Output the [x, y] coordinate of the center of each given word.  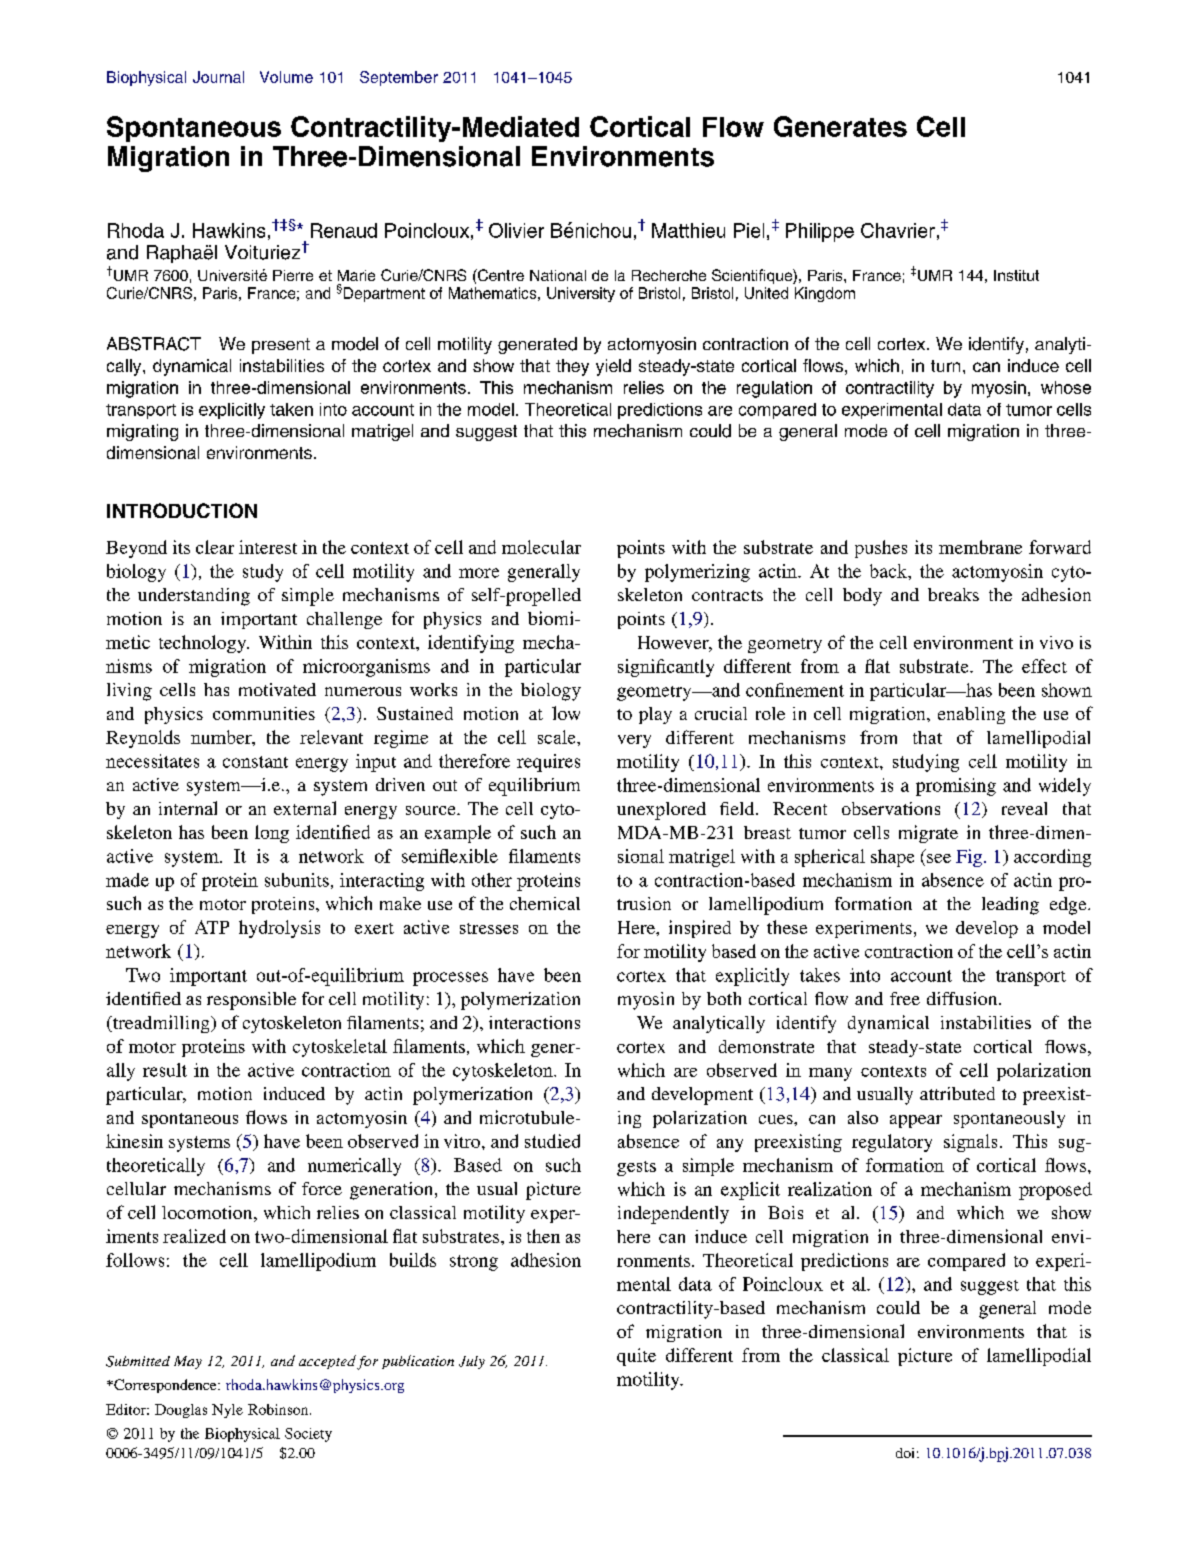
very [634, 741]
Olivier [516, 230]
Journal [218, 77]
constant [255, 762]
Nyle [227, 1411]
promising [956, 787]
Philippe [820, 232]
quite [636, 1357]
